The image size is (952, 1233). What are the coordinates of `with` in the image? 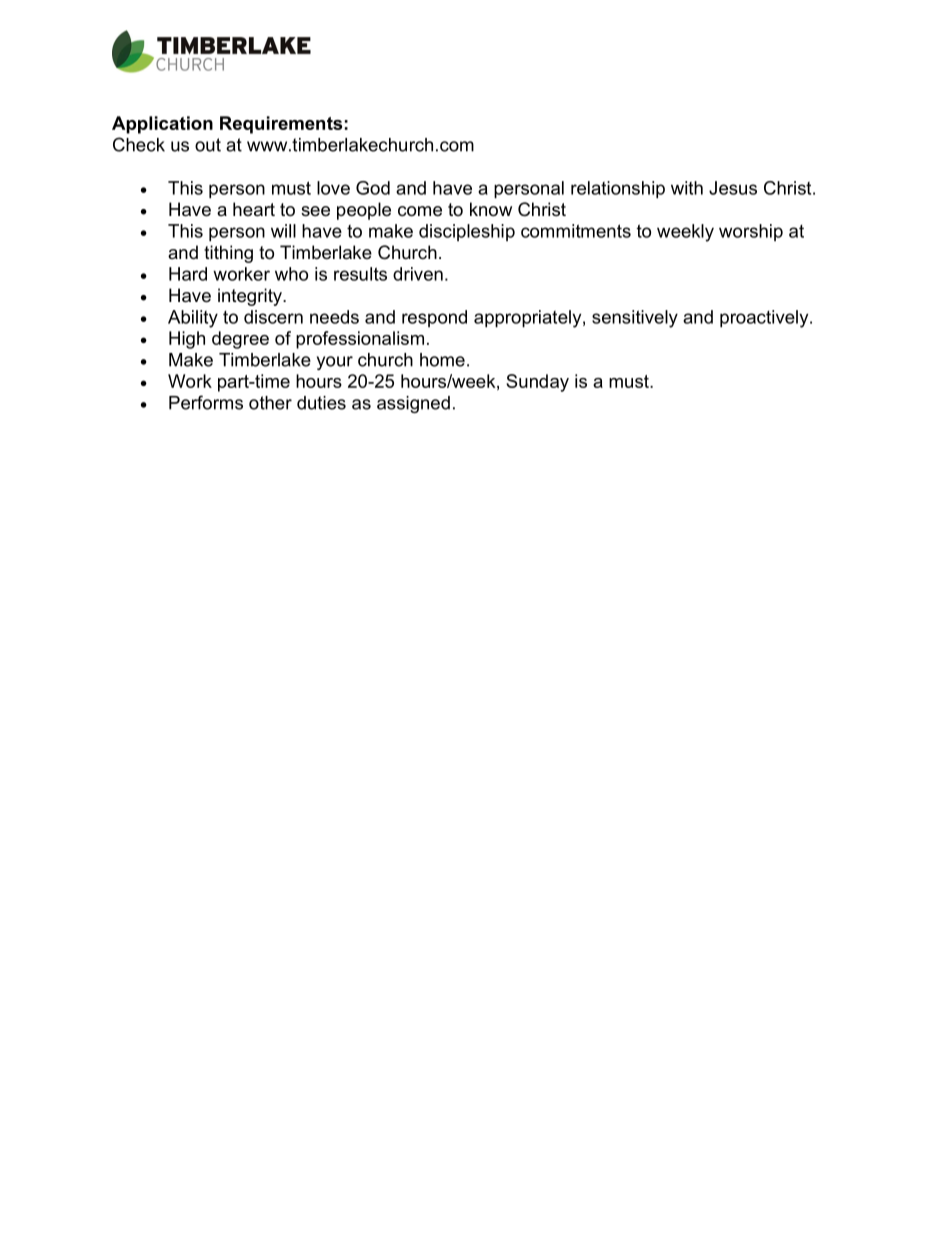 It's located at (687, 188).
